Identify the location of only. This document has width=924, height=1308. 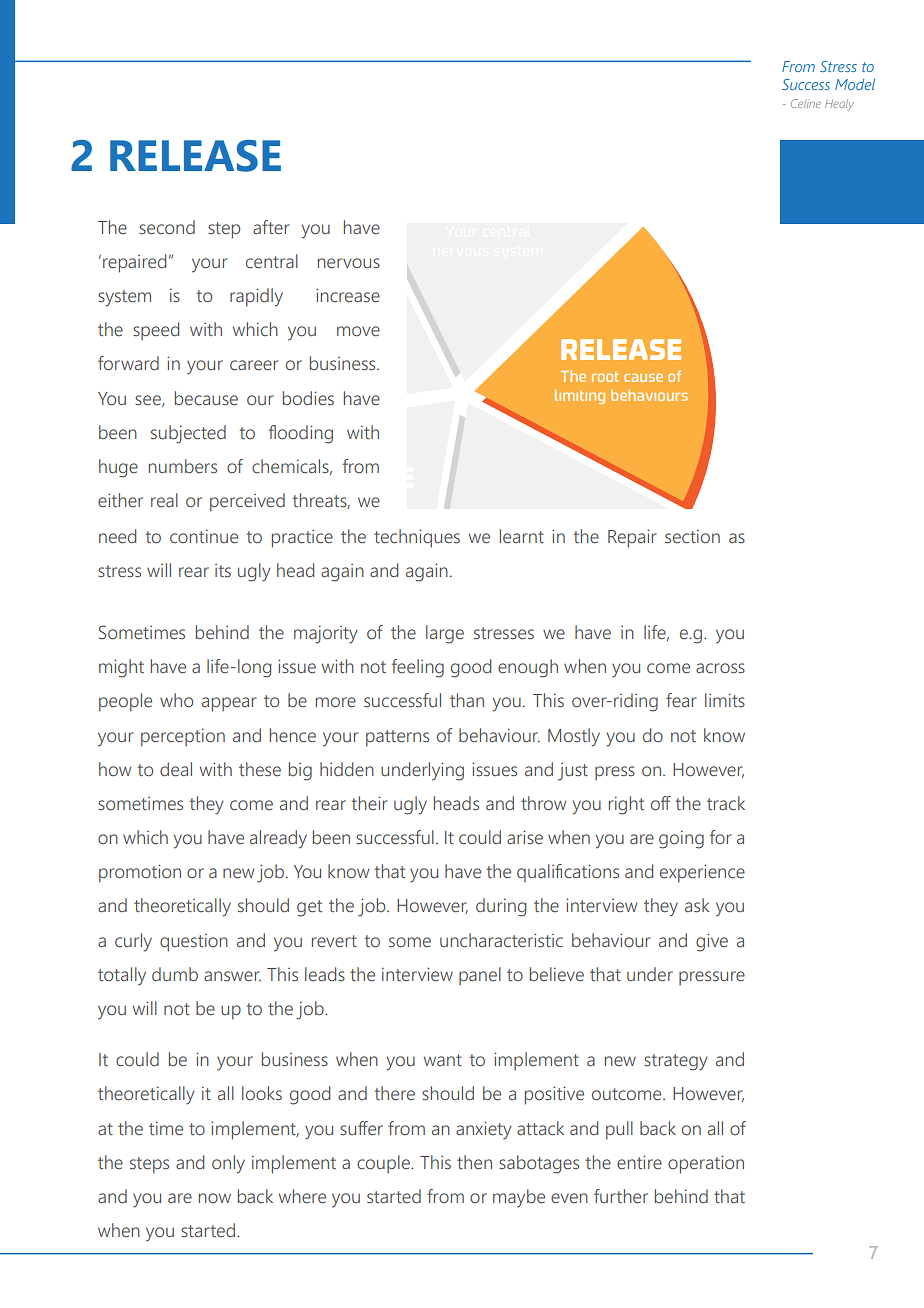
(228, 1164).
